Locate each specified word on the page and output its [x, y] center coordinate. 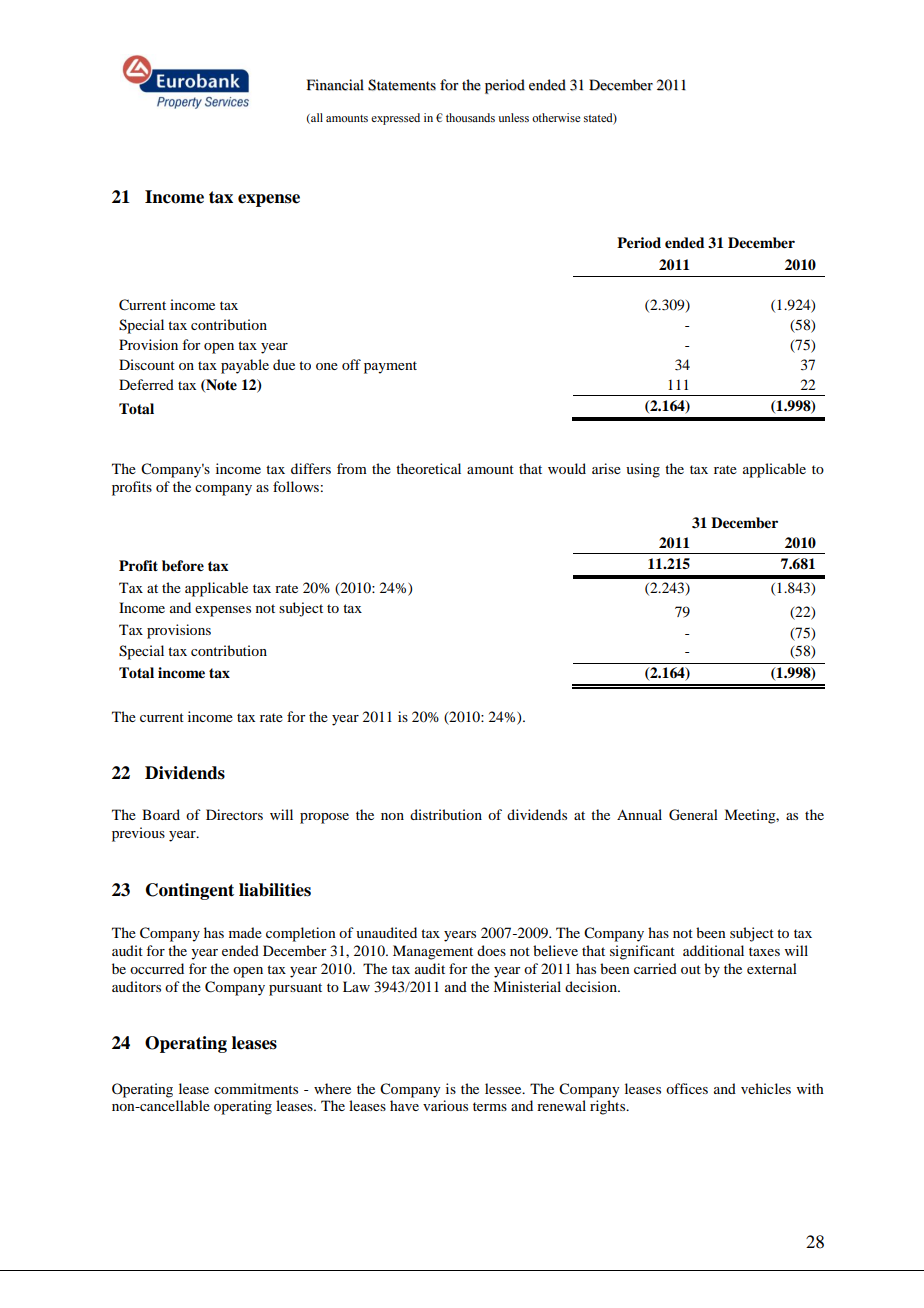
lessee [504, 1088]
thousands [470, 117]
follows [296, 486]
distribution [446, 814]
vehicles [766, 1088]
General [693, 815]
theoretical [428, 468]
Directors [234, 814]
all [316, 118]
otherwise [556, 117]
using [643, 470]
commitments [256, 1088]
